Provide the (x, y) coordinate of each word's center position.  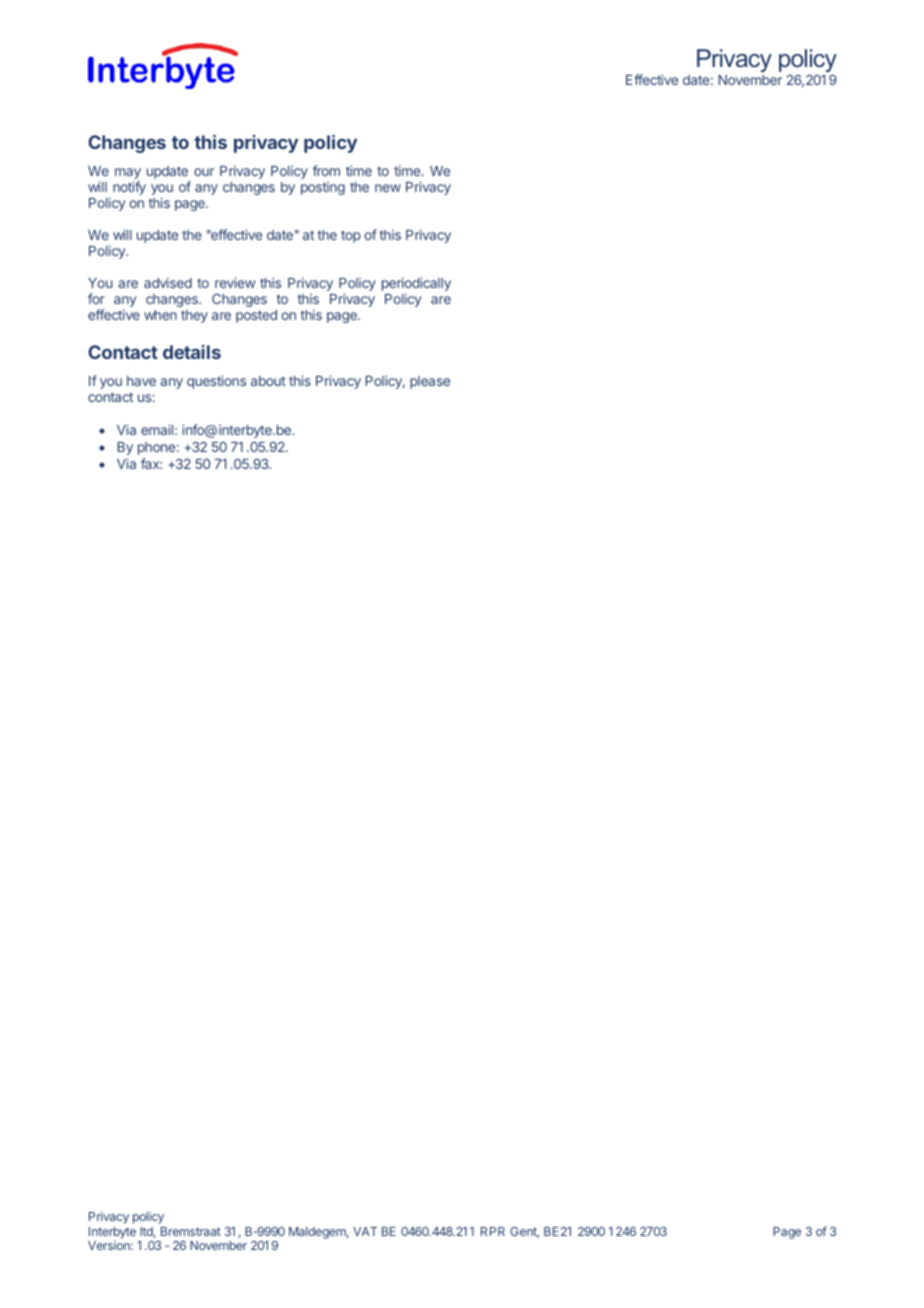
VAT (365, 1231)
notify (129, 188)
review (235, 282)
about (268, 381)
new (388, 188)
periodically (416, 285)
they (194, 316)
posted (256, 316)
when (160, 315)
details (192, 352)
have (141, 381)
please (430, 382)
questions (216, 382)
